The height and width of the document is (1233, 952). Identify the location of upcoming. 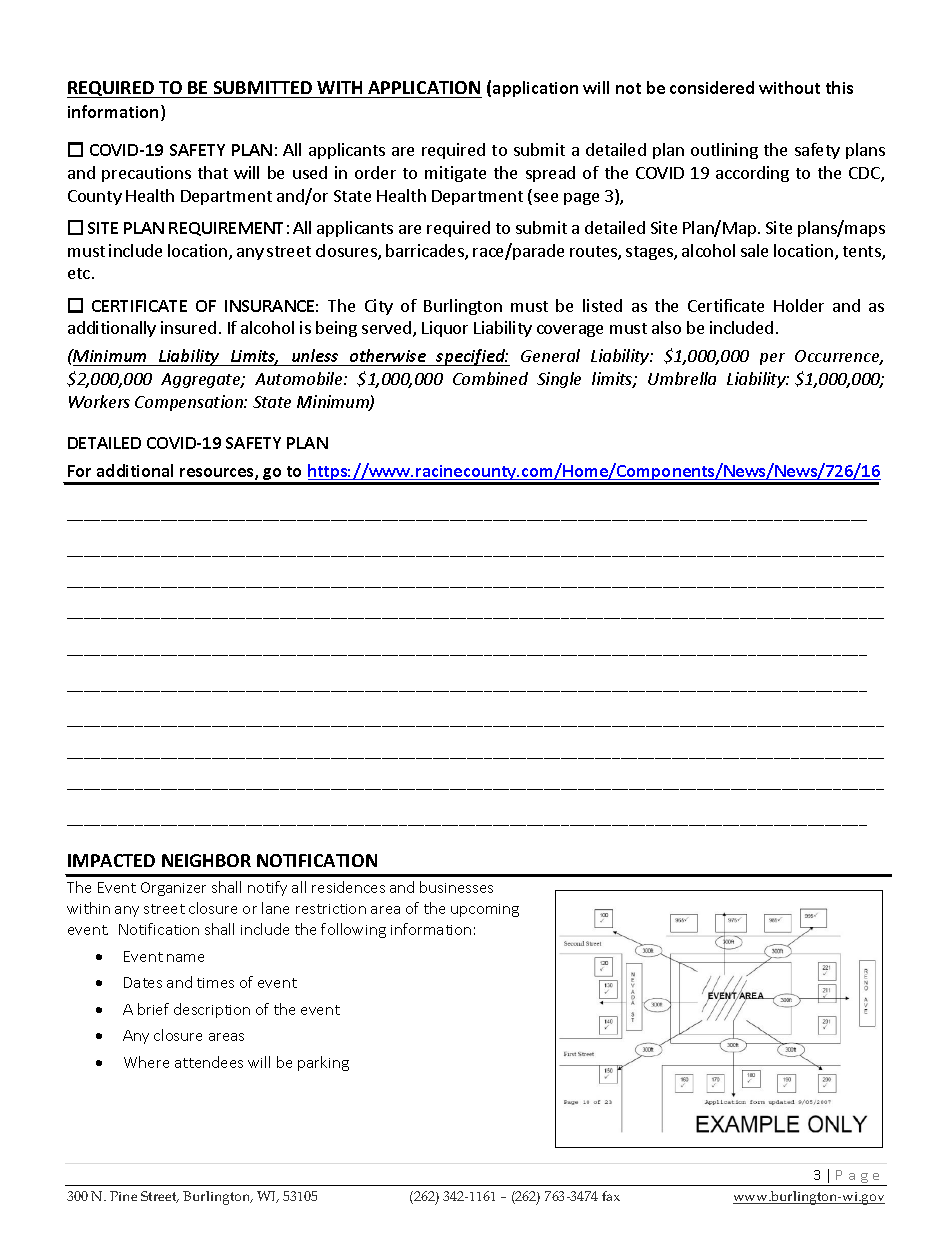
(485, 910).
